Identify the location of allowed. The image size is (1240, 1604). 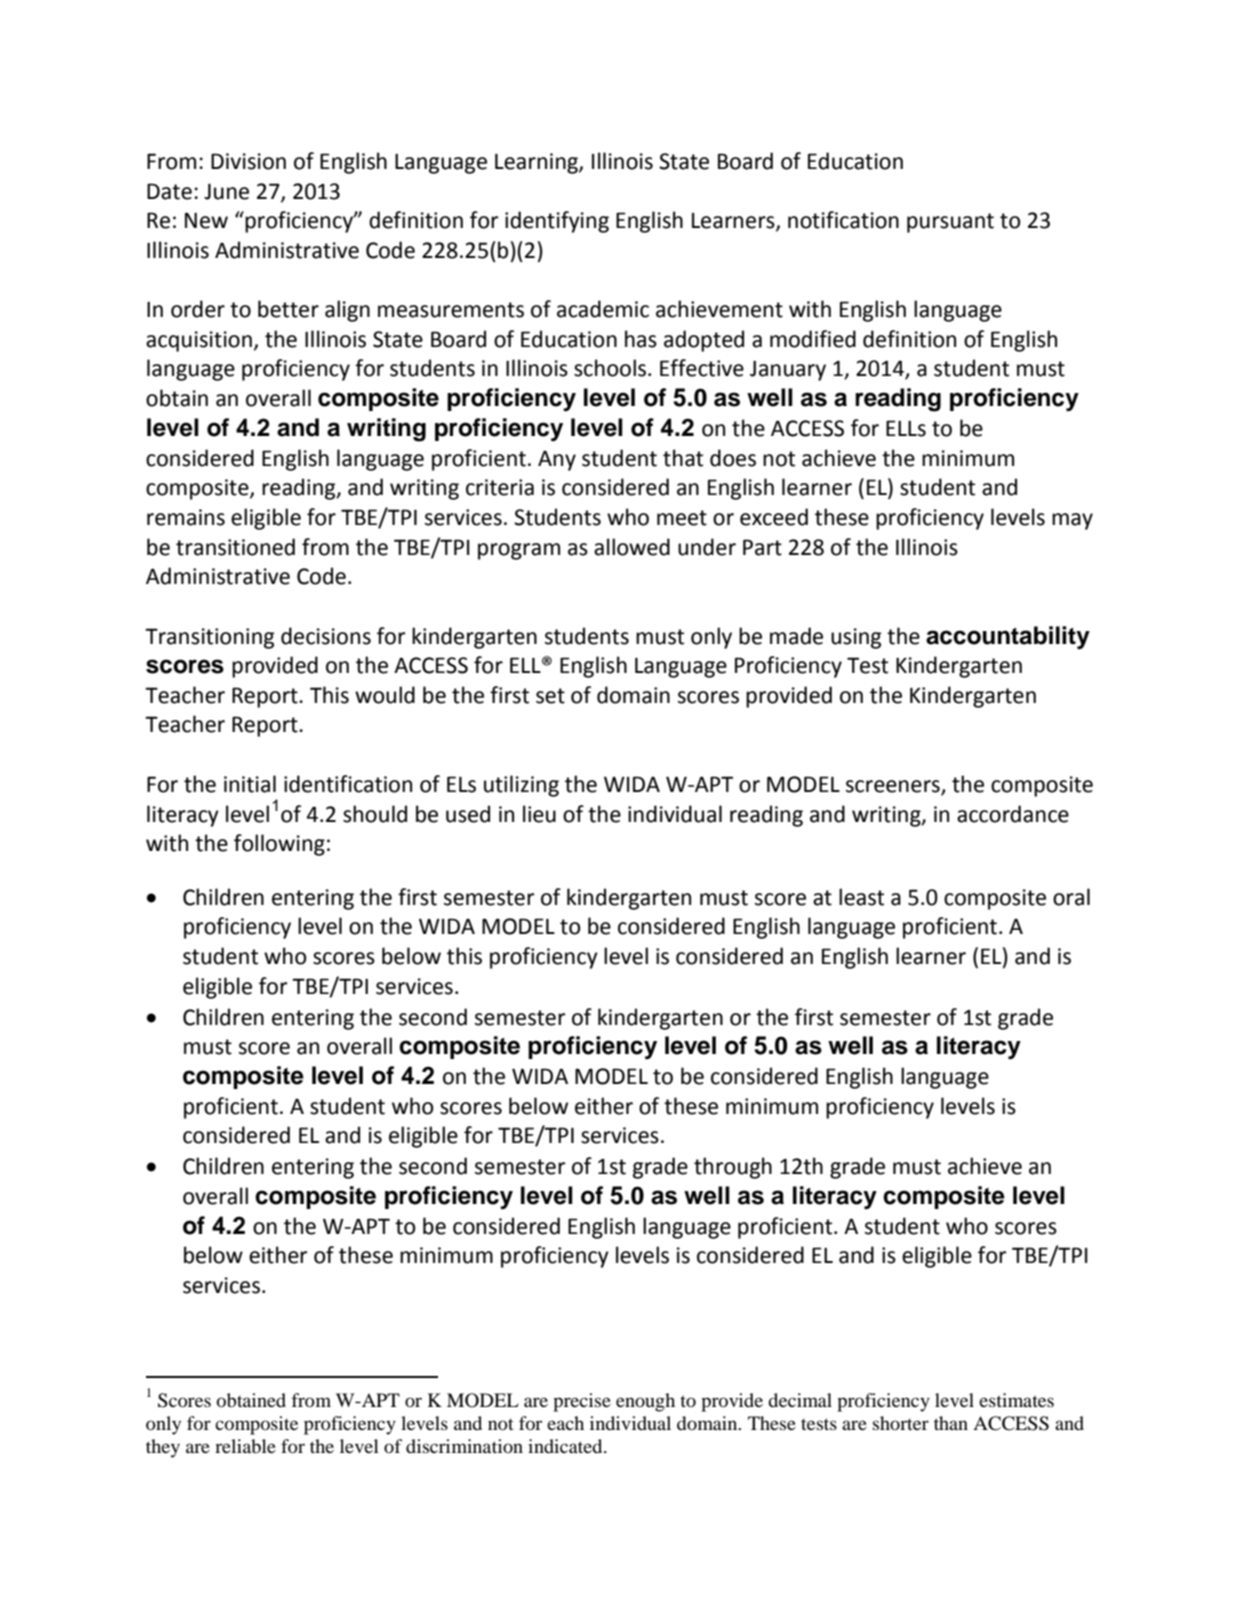
(632, 547).
